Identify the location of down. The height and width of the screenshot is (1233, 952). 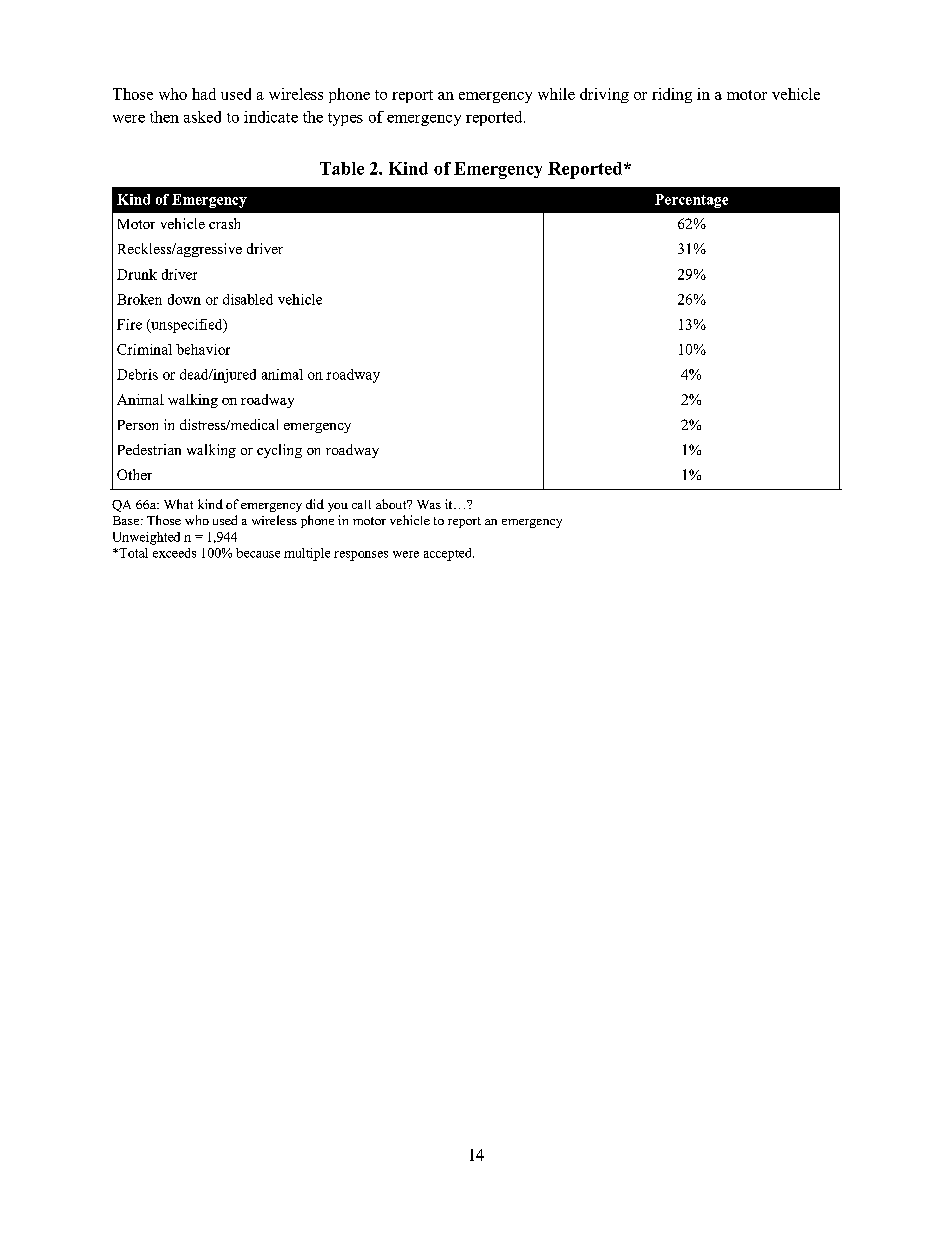
(184, 299).
